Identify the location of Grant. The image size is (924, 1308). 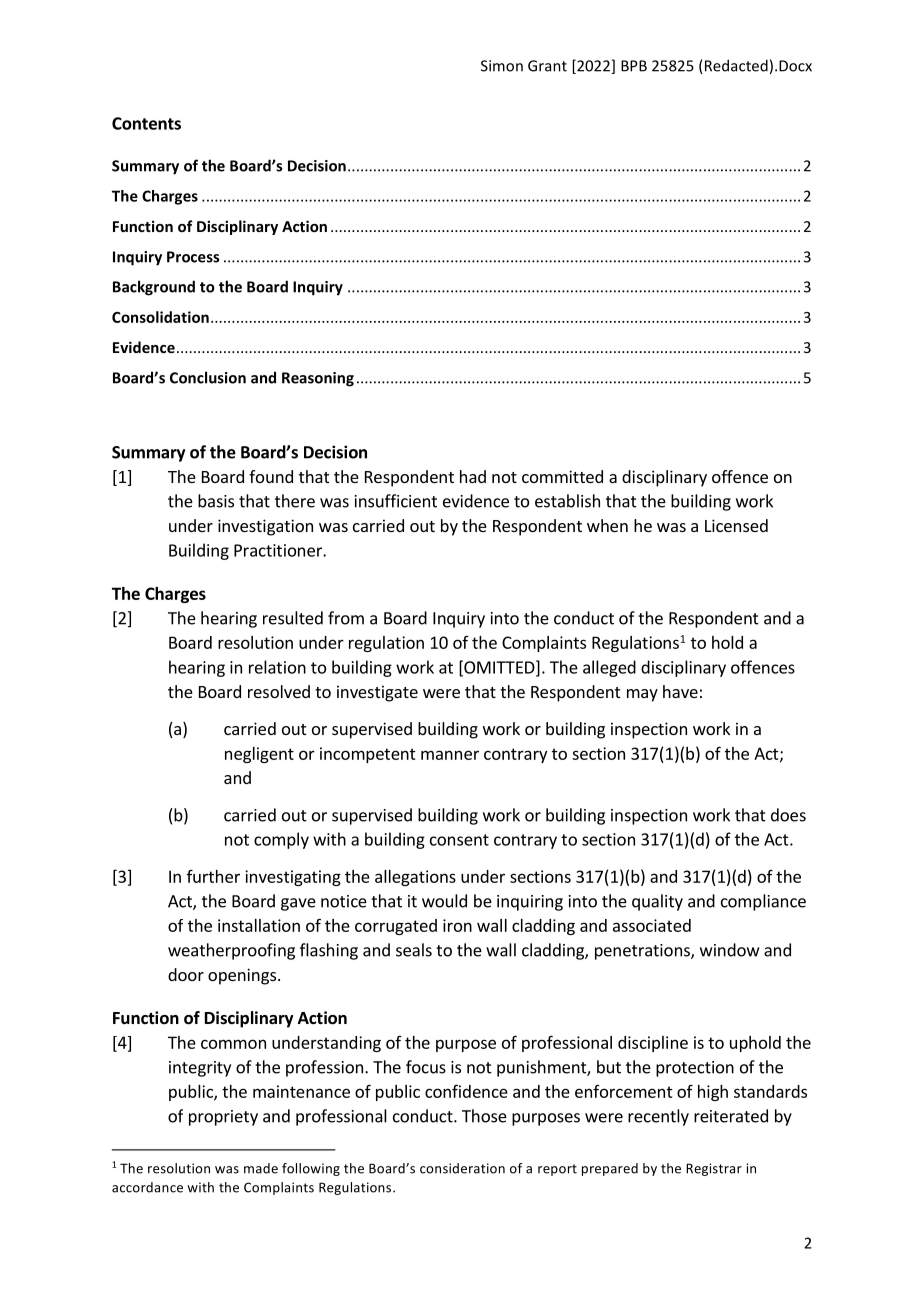
(547, 66).
